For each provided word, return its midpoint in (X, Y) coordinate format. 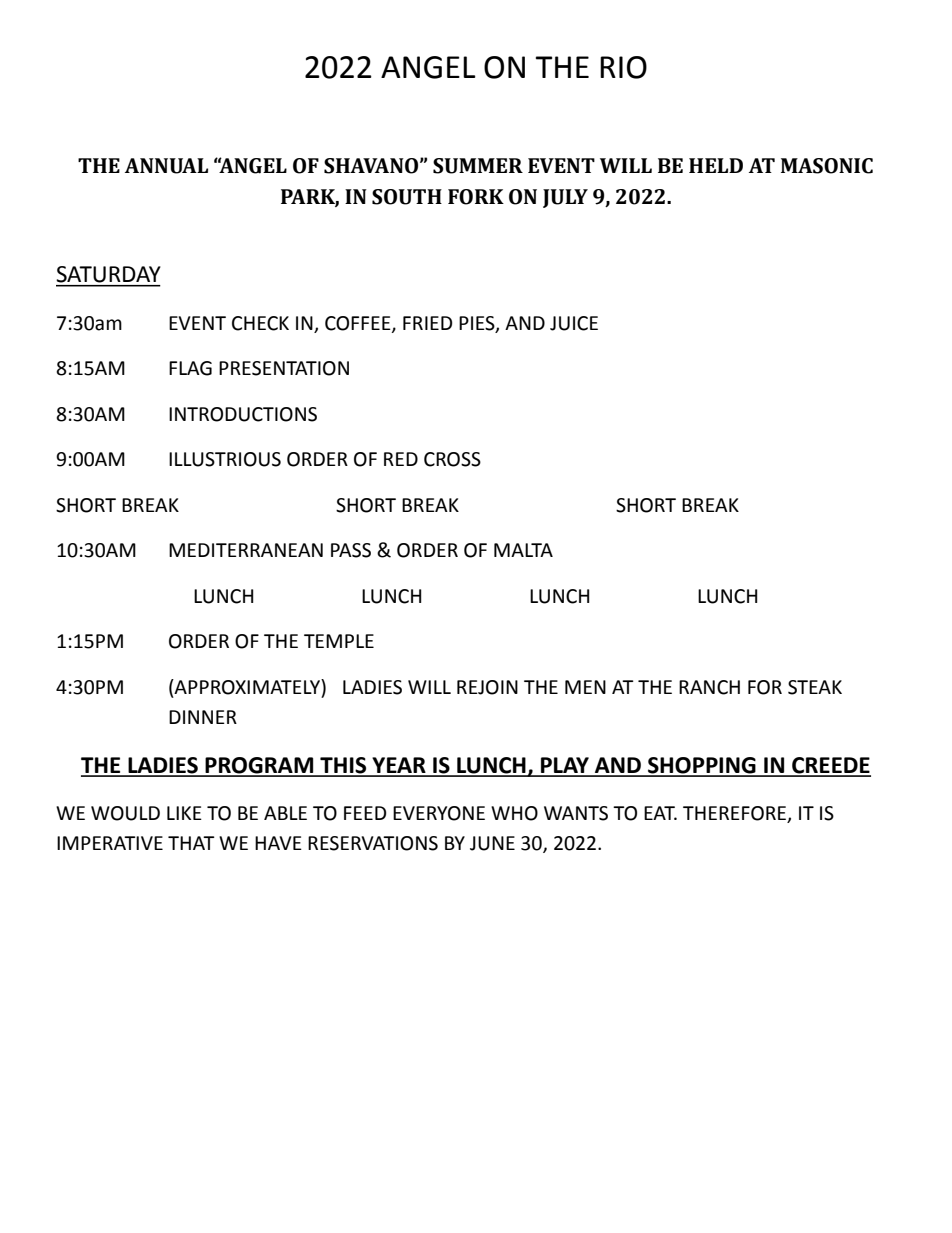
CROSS (452, 459)
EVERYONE (439, 813)
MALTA (523, 550)
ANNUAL (166, 166)
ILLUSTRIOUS (225, 459)
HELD (716, 165)
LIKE (184, 813)
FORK (476, 197)
